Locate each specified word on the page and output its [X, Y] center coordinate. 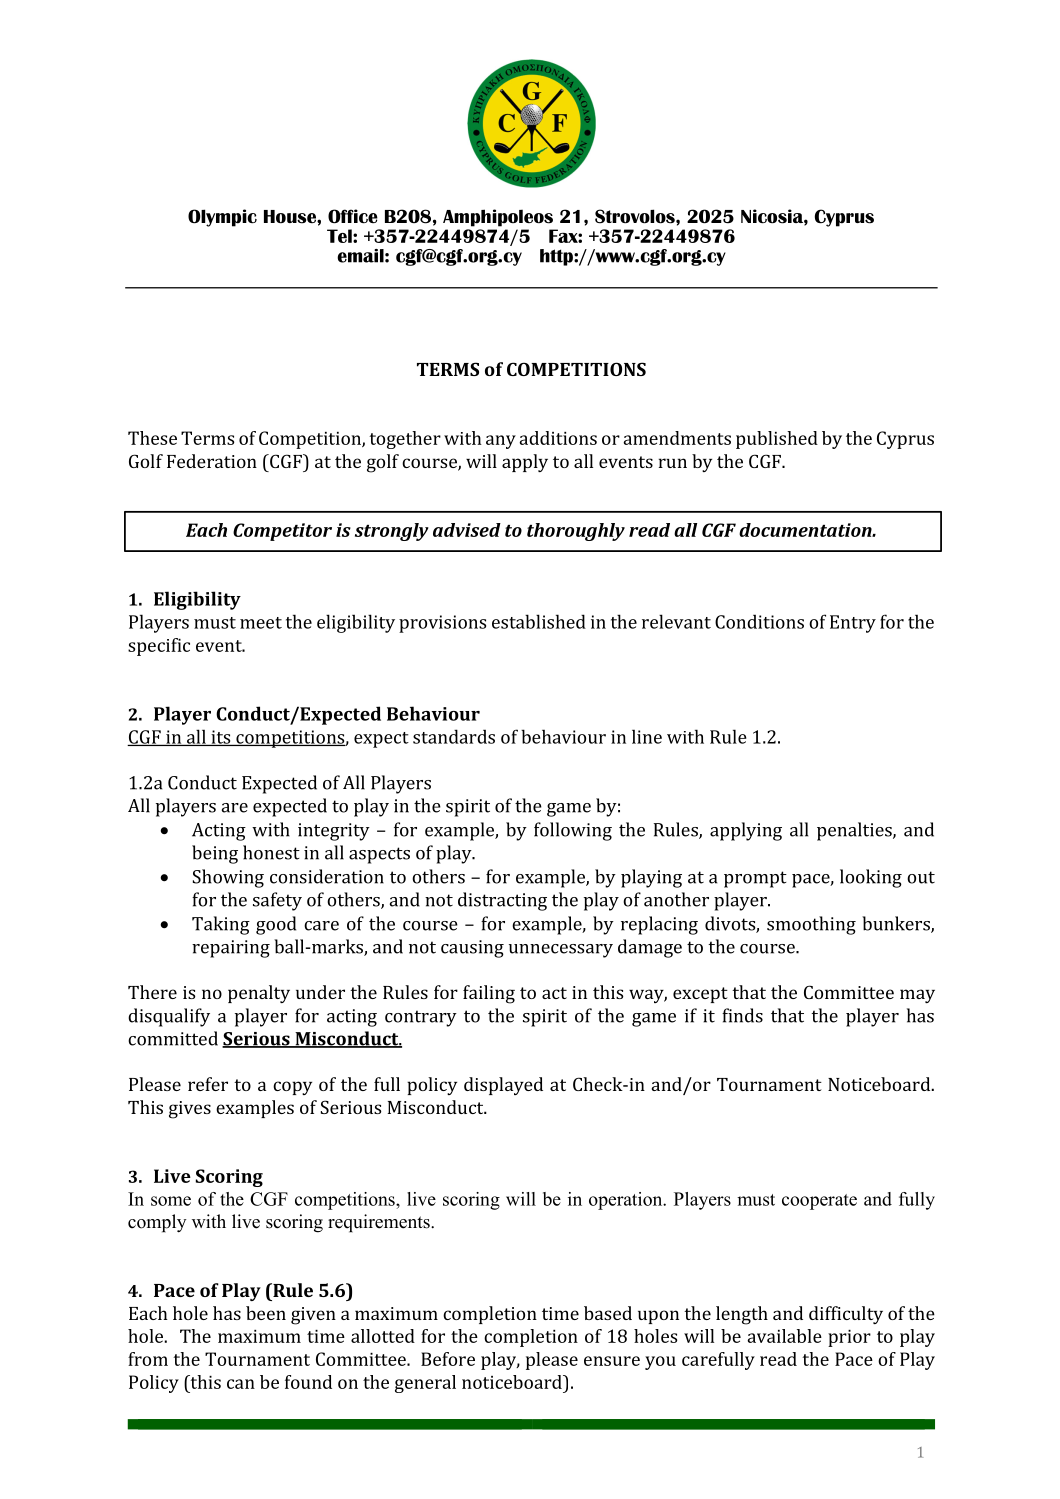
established [539, 621]
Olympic [222, 218]
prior [849, 1338]
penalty [259, 994]
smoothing [811, 925]
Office [353, 216]
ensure [612, 1361]
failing [489, 994]
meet [261, 623]
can [241, 1384]
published [777, 440]
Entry [853, 624]
